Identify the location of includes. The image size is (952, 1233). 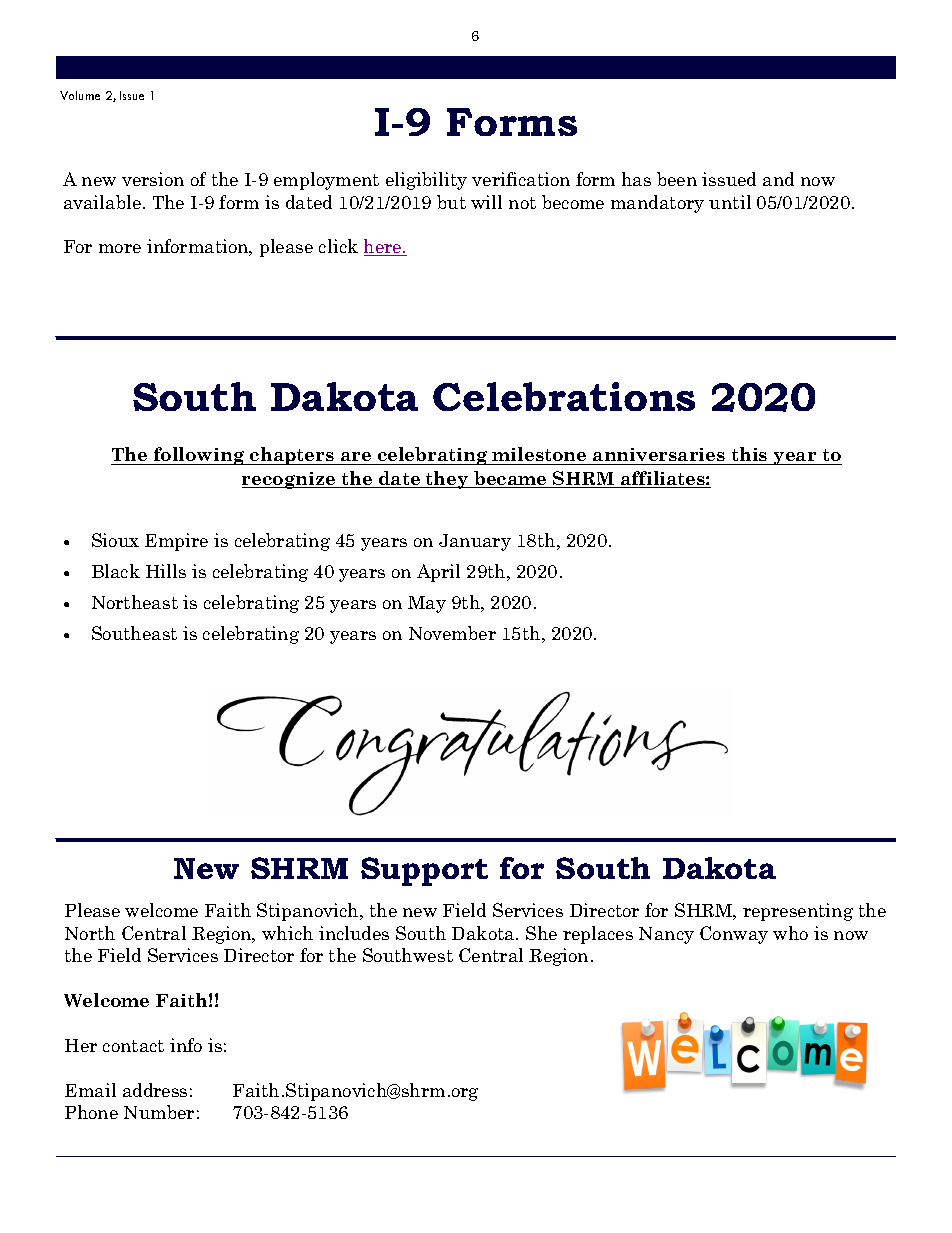
(354, 933).
